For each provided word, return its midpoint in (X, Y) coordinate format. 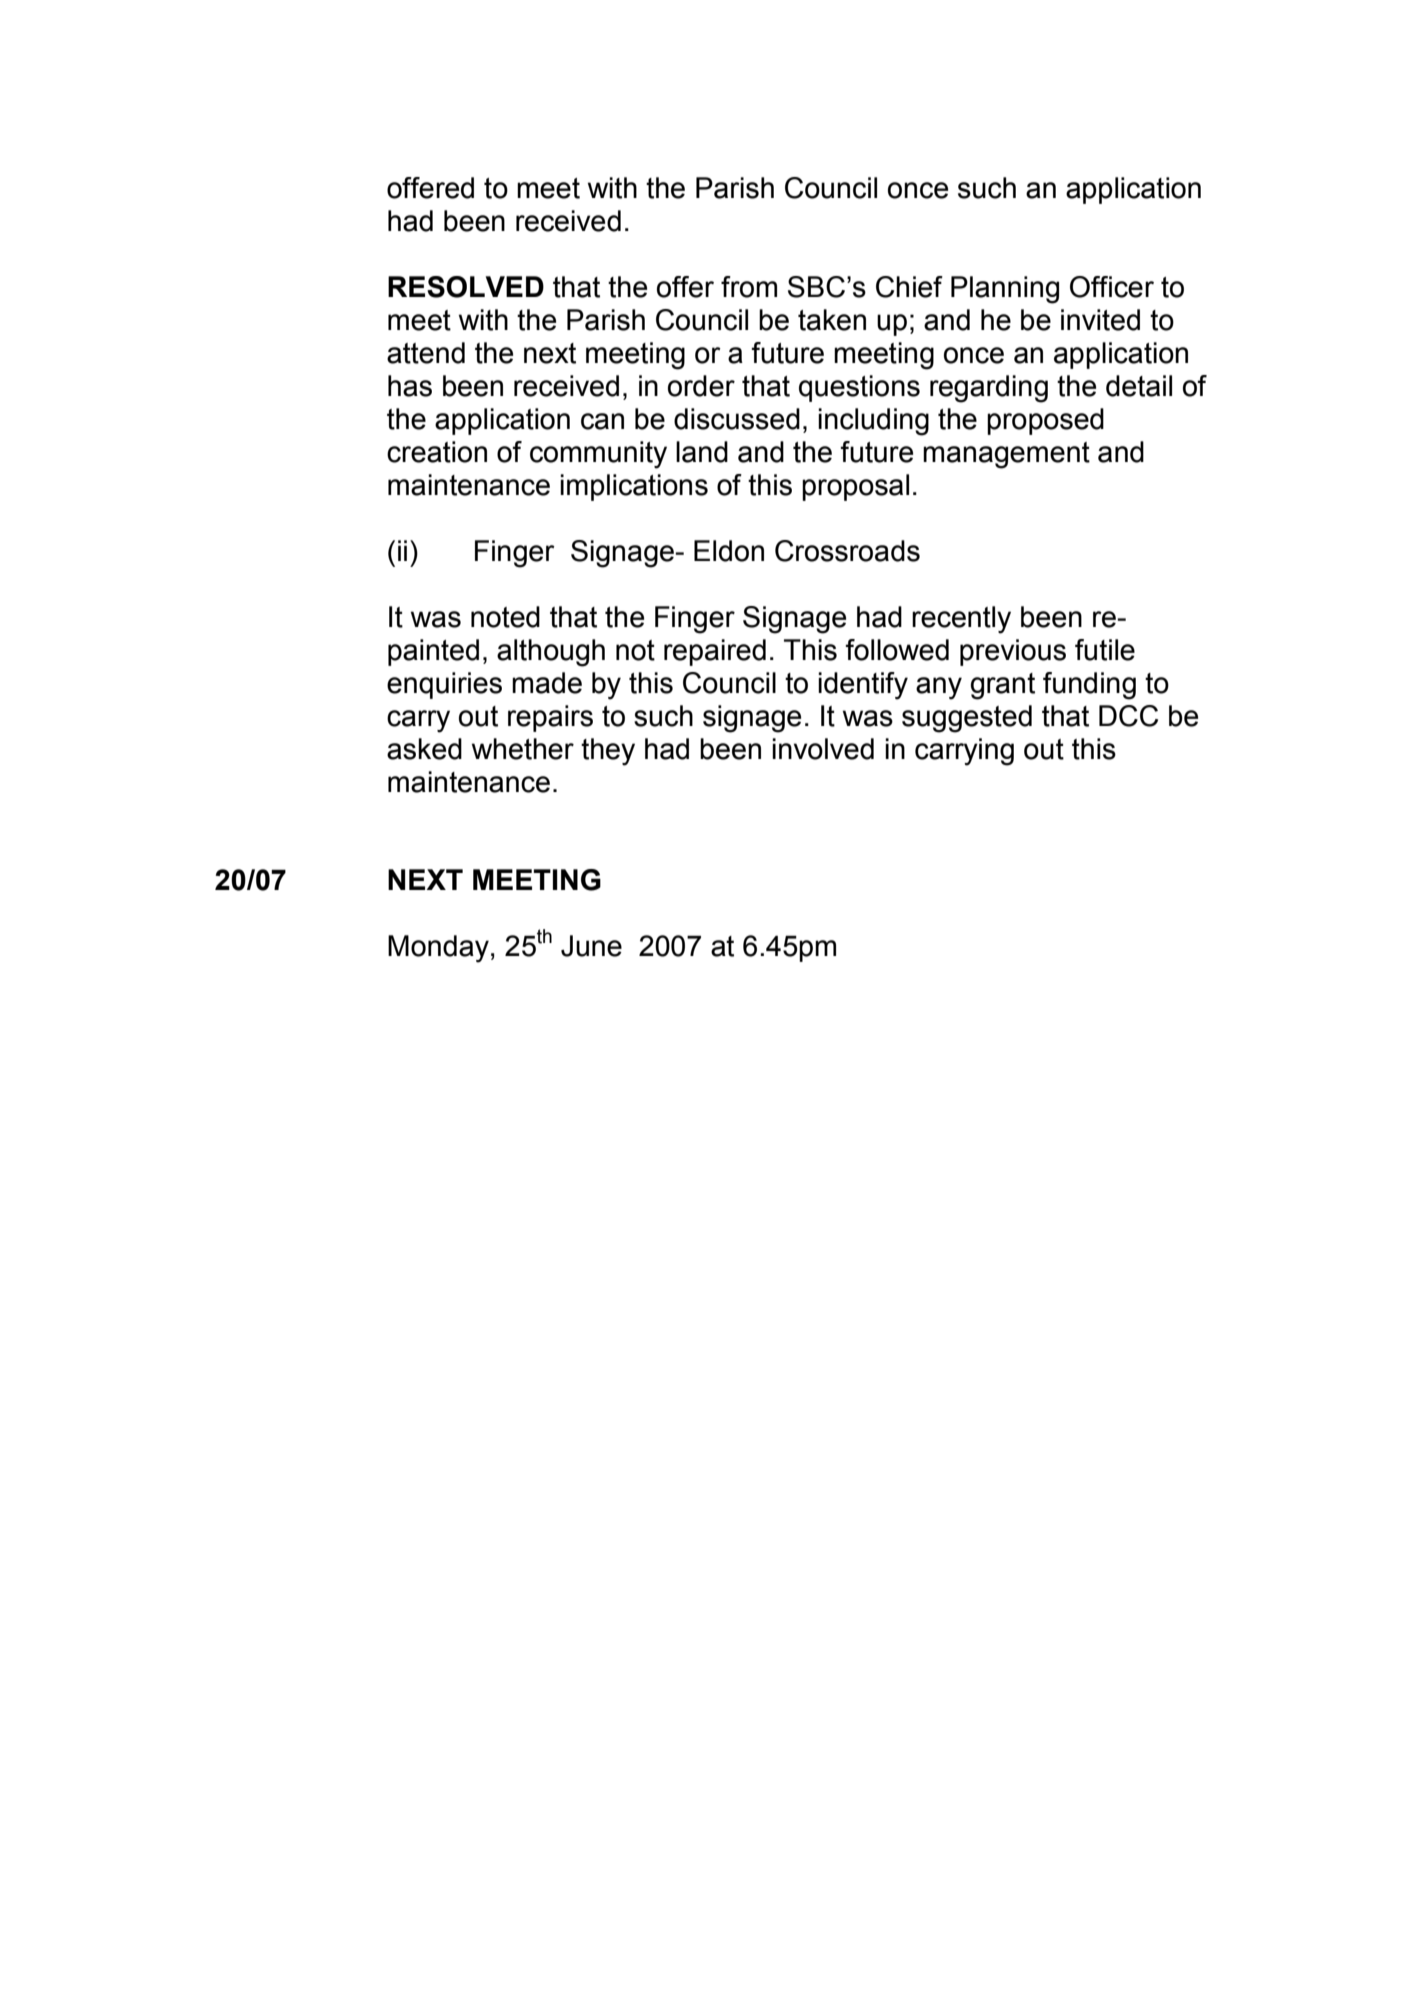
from (749, 287)
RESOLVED (466, 287)
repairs (550, 718)
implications (634, 487)
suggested (967, 719)
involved (823, 749)
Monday (438, 949)
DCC (1128, 716)
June (591, 946)
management (1006, 455)
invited (1100, 320)
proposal (855, 487)
